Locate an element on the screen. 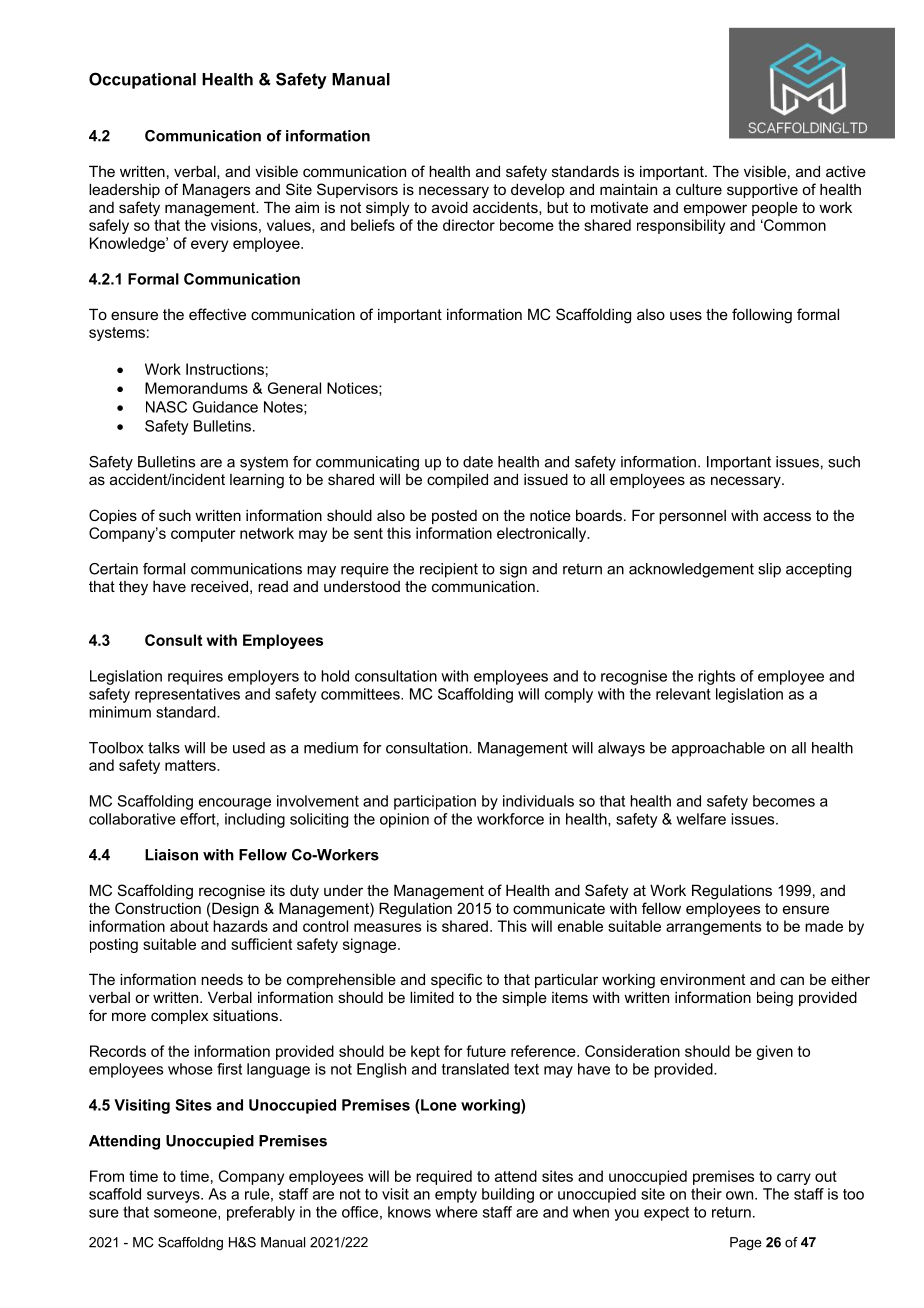 The width and height of the screenshot is (924, 1308). comply is located at coordinates (569, 695).
